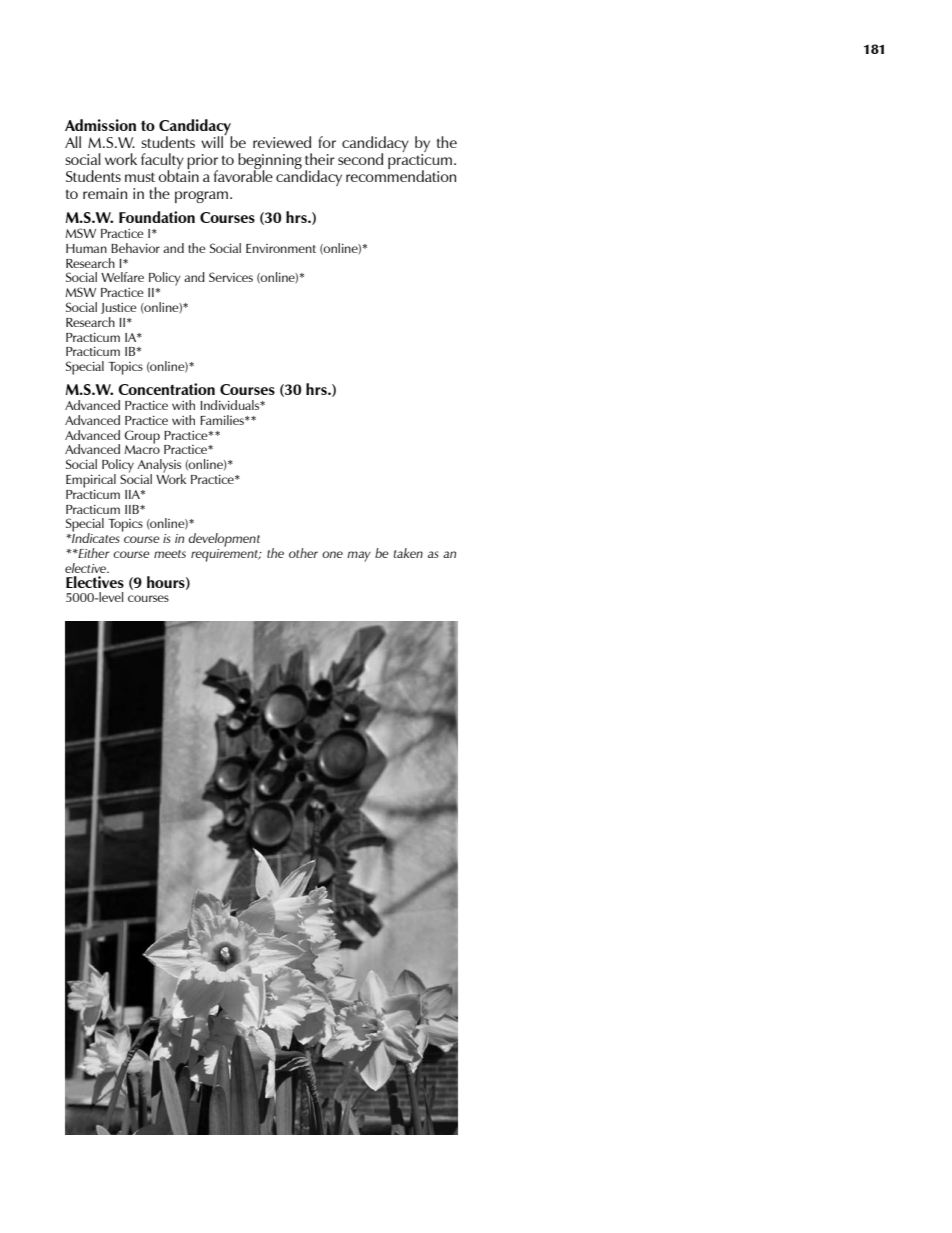 Image resolution: width=952 pixels, height=1233 pixels. I want to click on Environment, so click(281, 248).
